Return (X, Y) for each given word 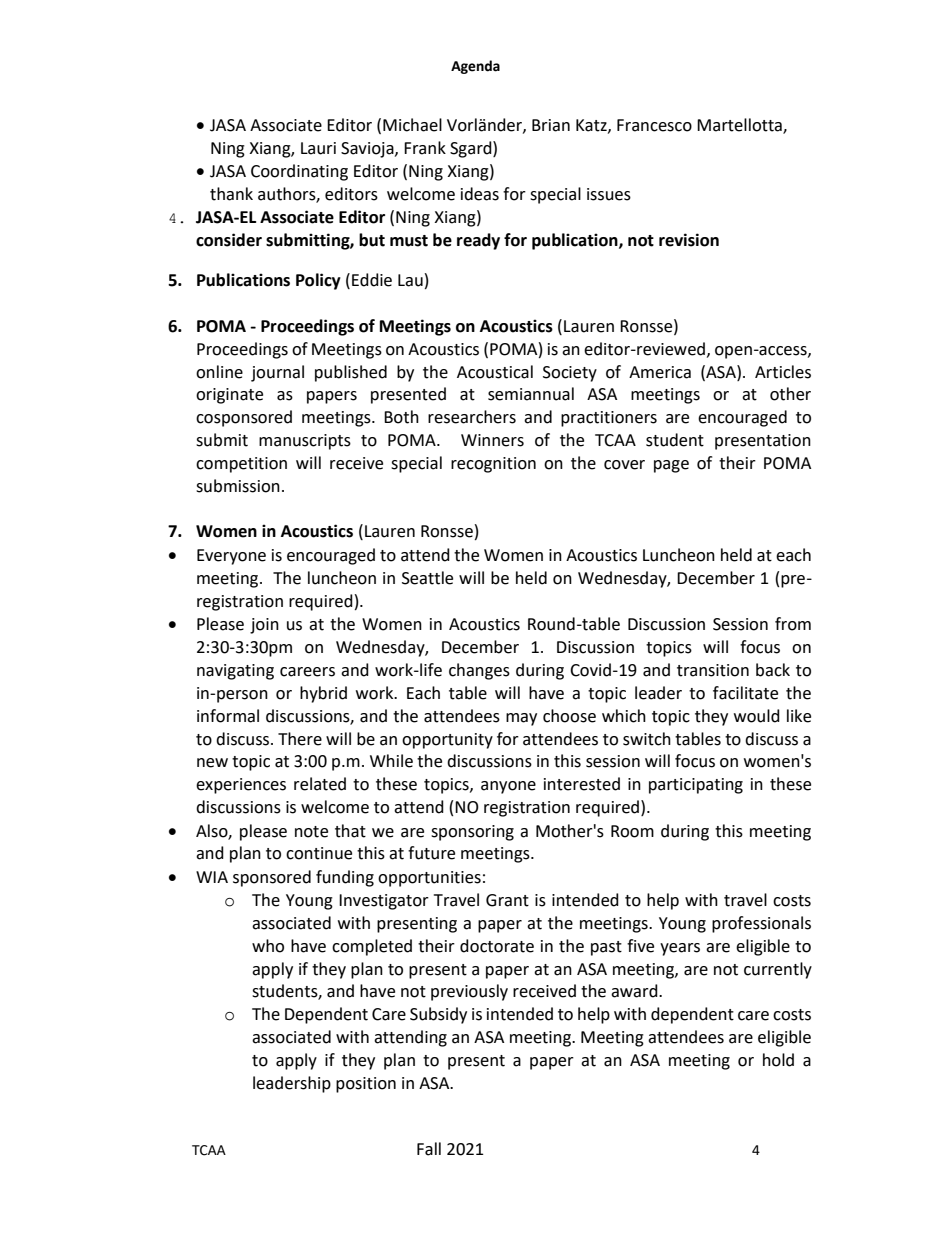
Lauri (318, 148)
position (366, 1085)
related (320, 784)
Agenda (475, 67)
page (671, 466)
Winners (492, 440)
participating (696, 786)
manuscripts (305, 442)
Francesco (654, 125)
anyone (508, 787)
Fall (429, 1149)
